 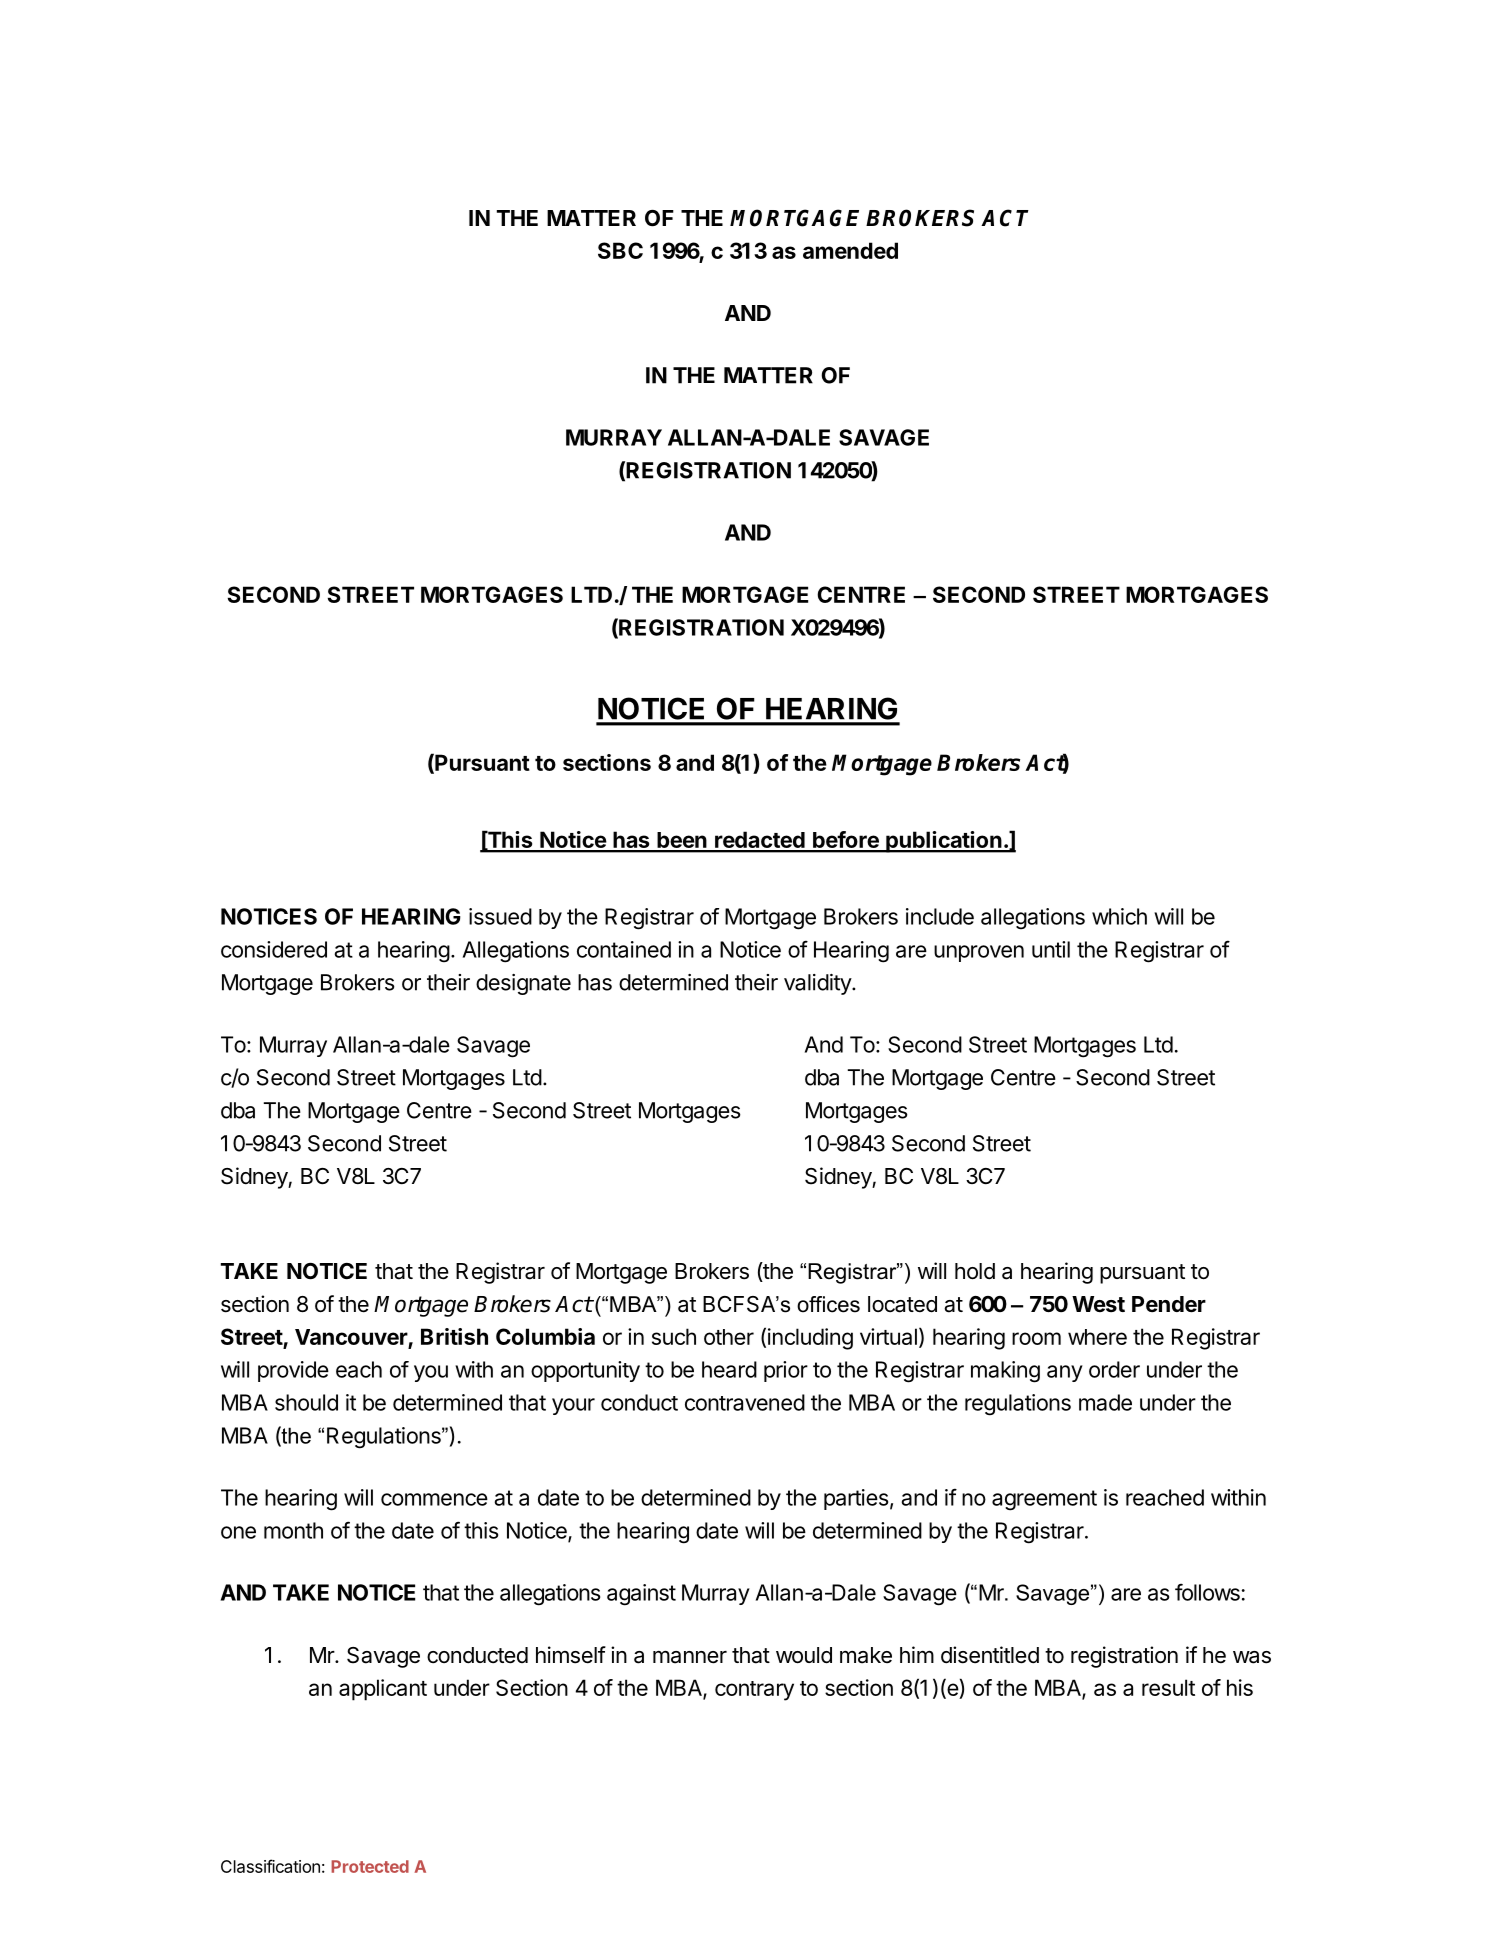 What do you see at coordinates (1119, 916) in the screenshot?
I see `which` at bounding box center [1119, 916].
